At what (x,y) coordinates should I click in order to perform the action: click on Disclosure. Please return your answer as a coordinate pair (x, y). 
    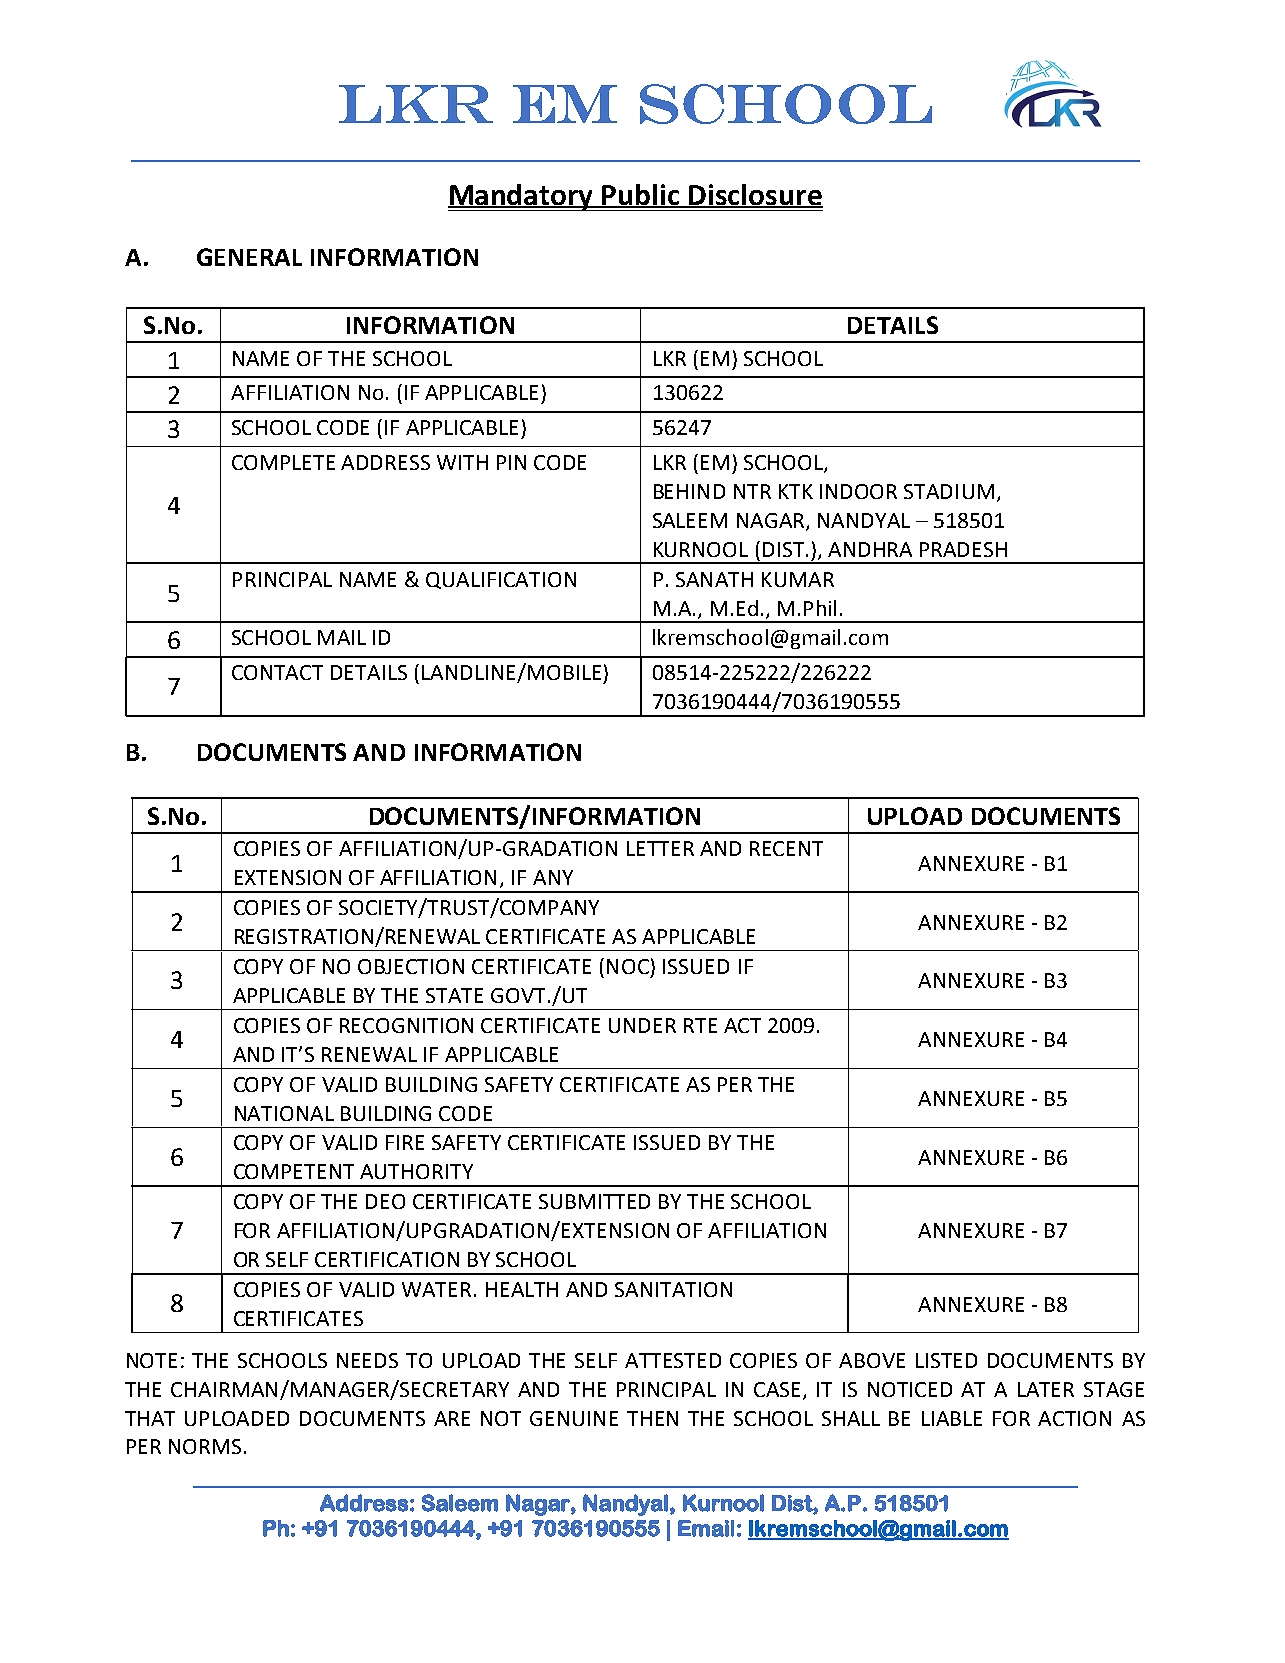
    Looking at the image, I should click on (755, 195).
